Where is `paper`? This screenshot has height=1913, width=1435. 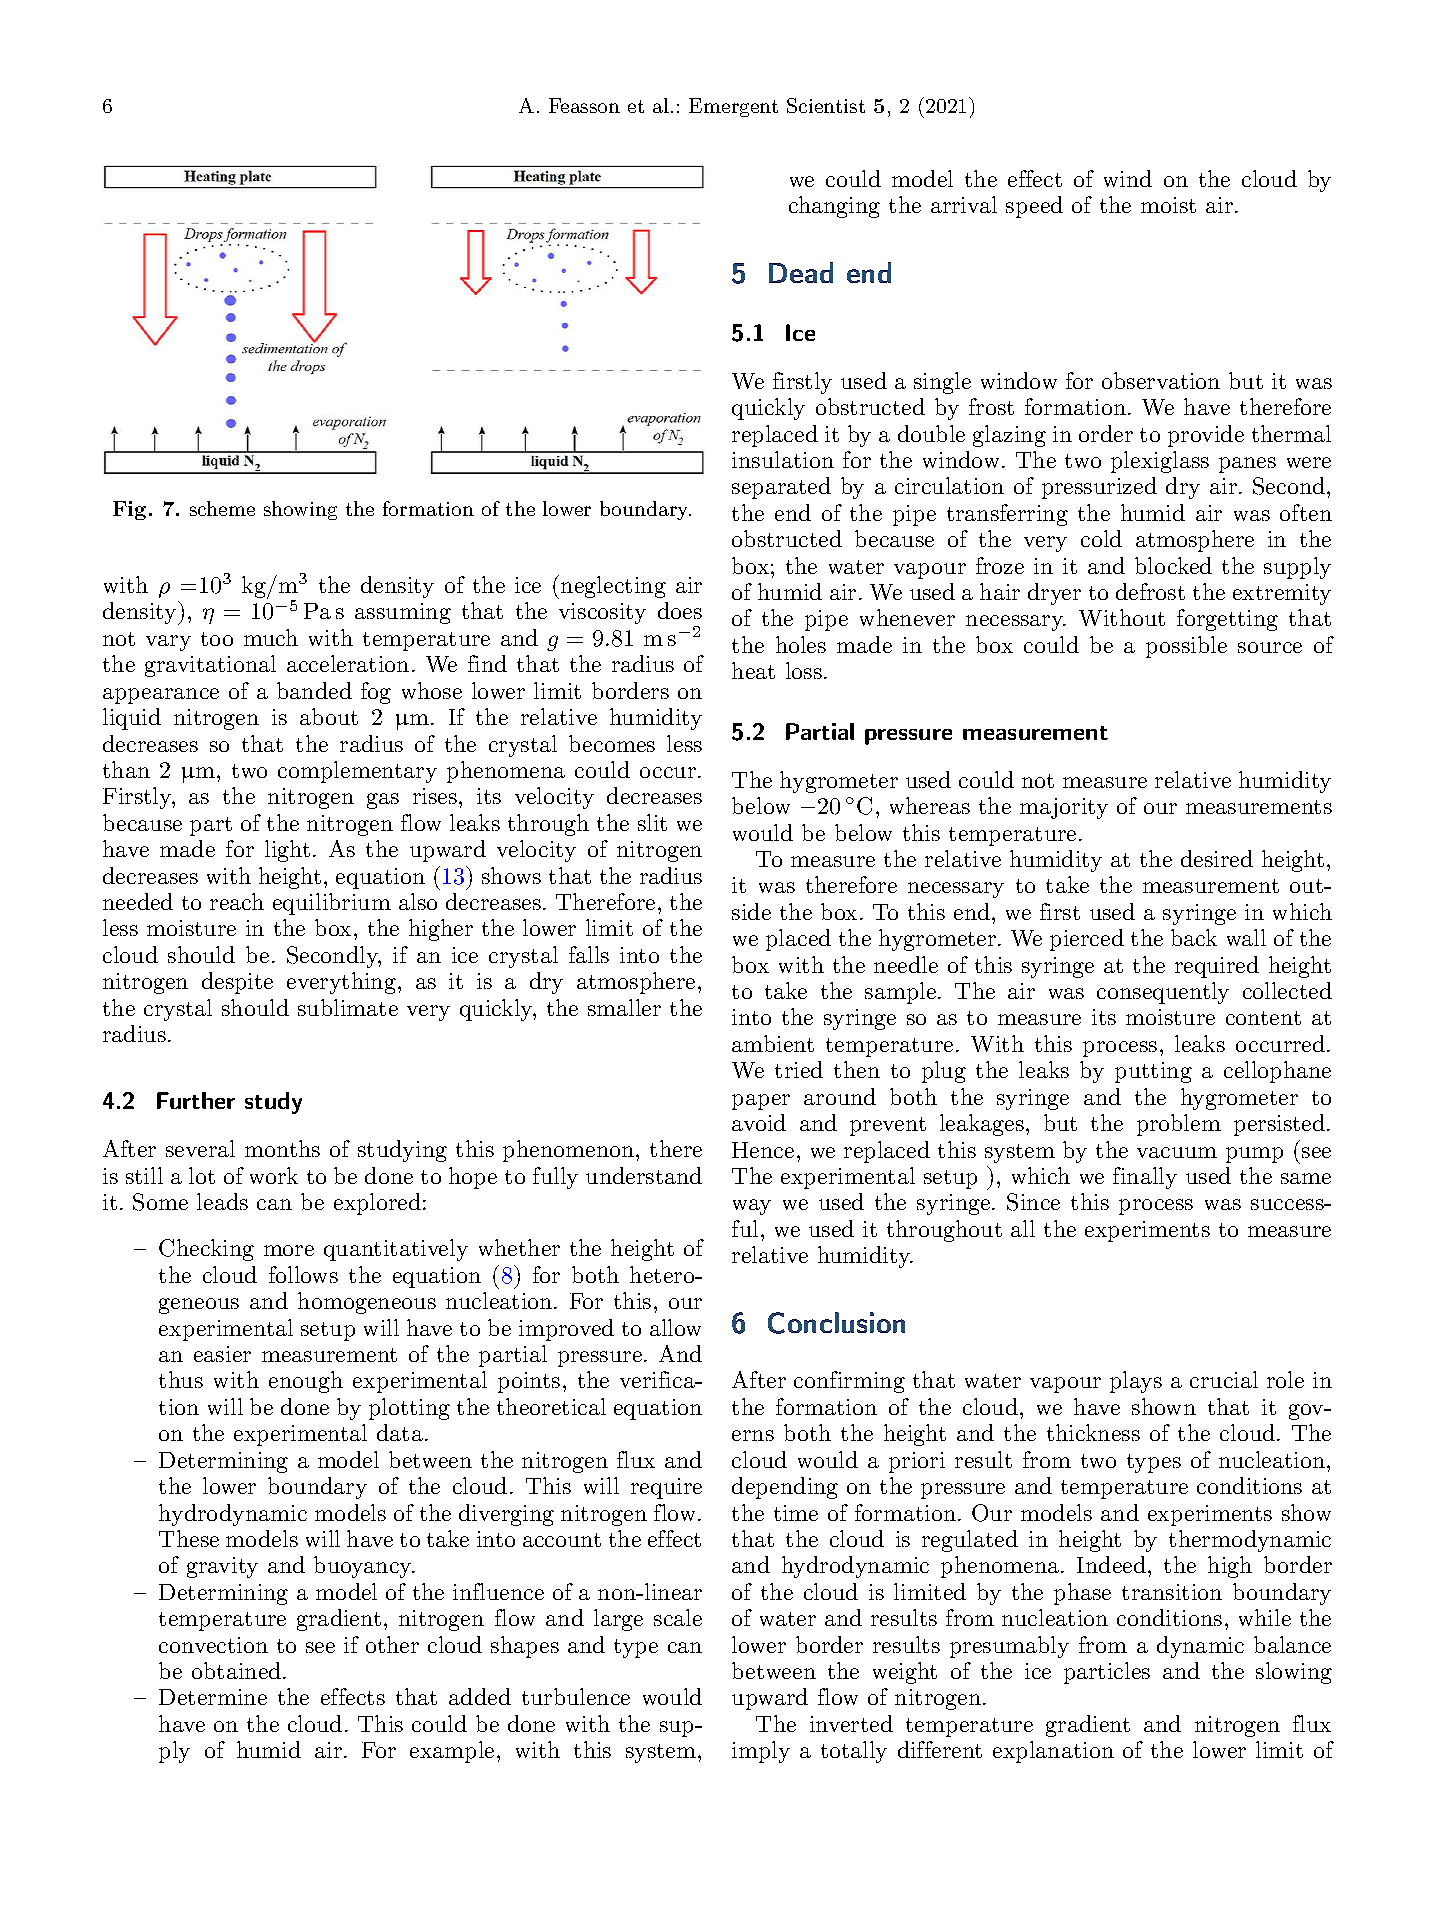
paper is located at coordinates (761, 1102).
